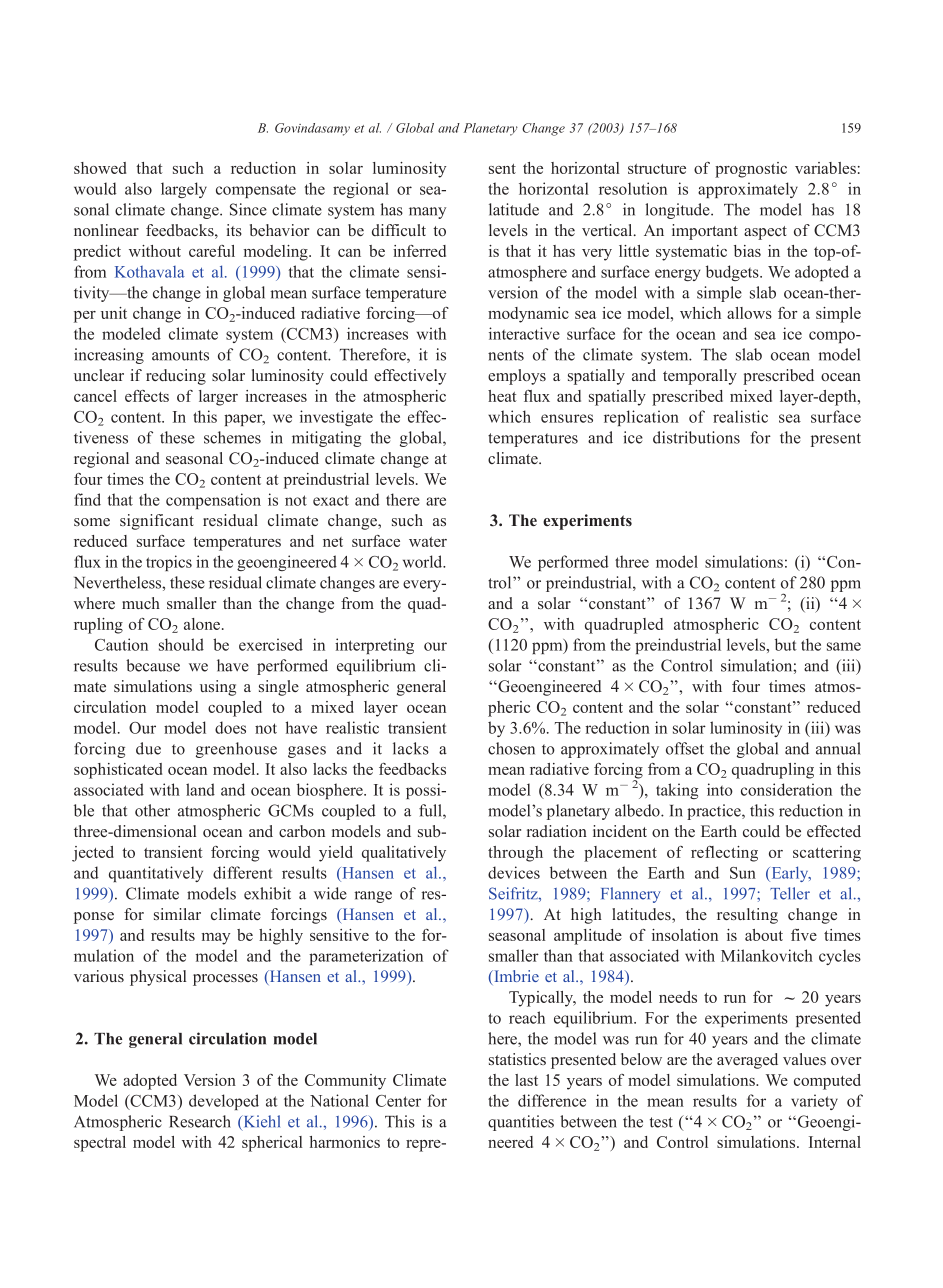 The image size is (943, 1288). What do you see at coordinates (184, 190) in the screenshot?
I see `largely` at bounding box center [184, 190].
